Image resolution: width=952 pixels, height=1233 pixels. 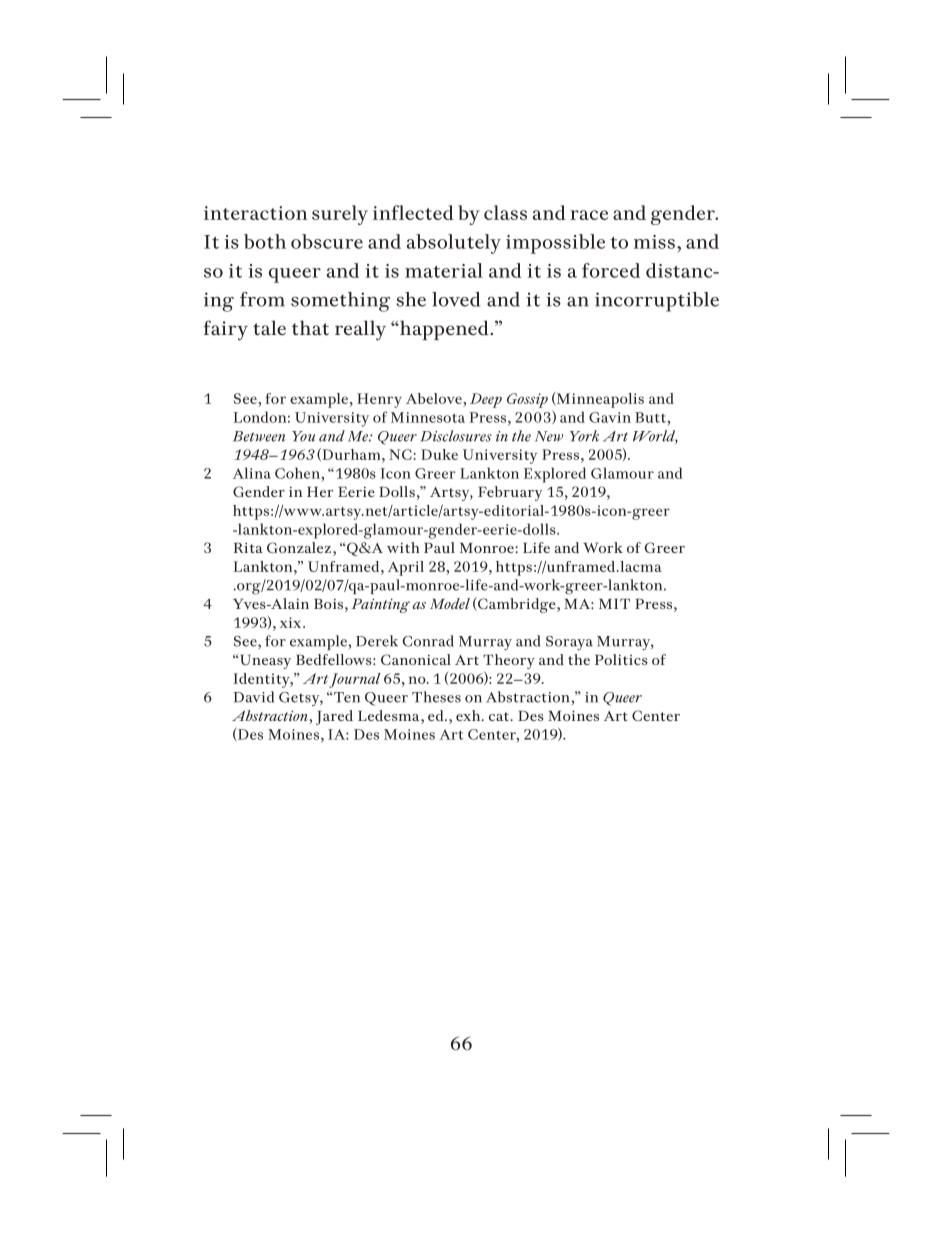 I want to click on absolutely, so click(x=454, y=244).
